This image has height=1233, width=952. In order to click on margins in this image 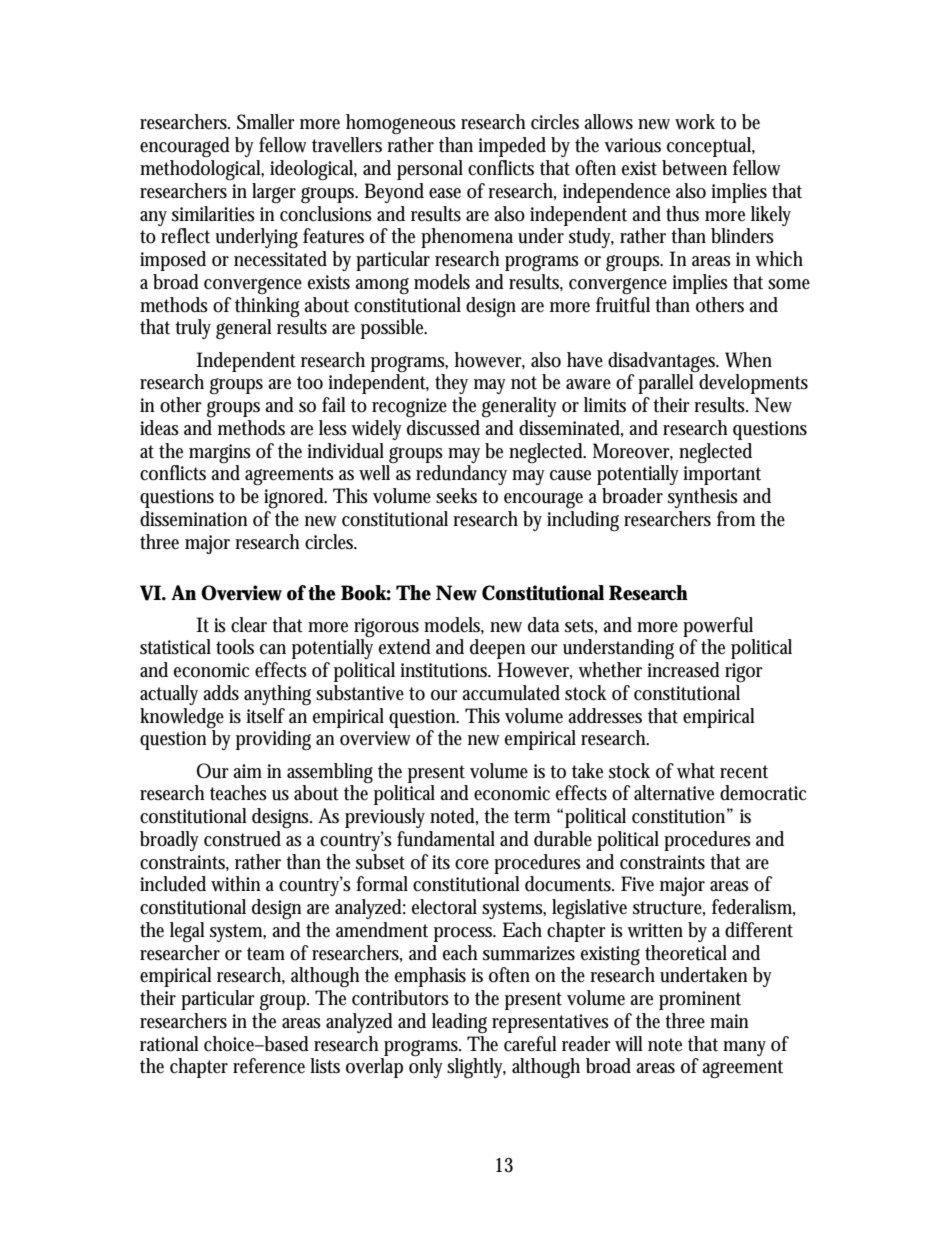, I will do `click(220, 454)`.
